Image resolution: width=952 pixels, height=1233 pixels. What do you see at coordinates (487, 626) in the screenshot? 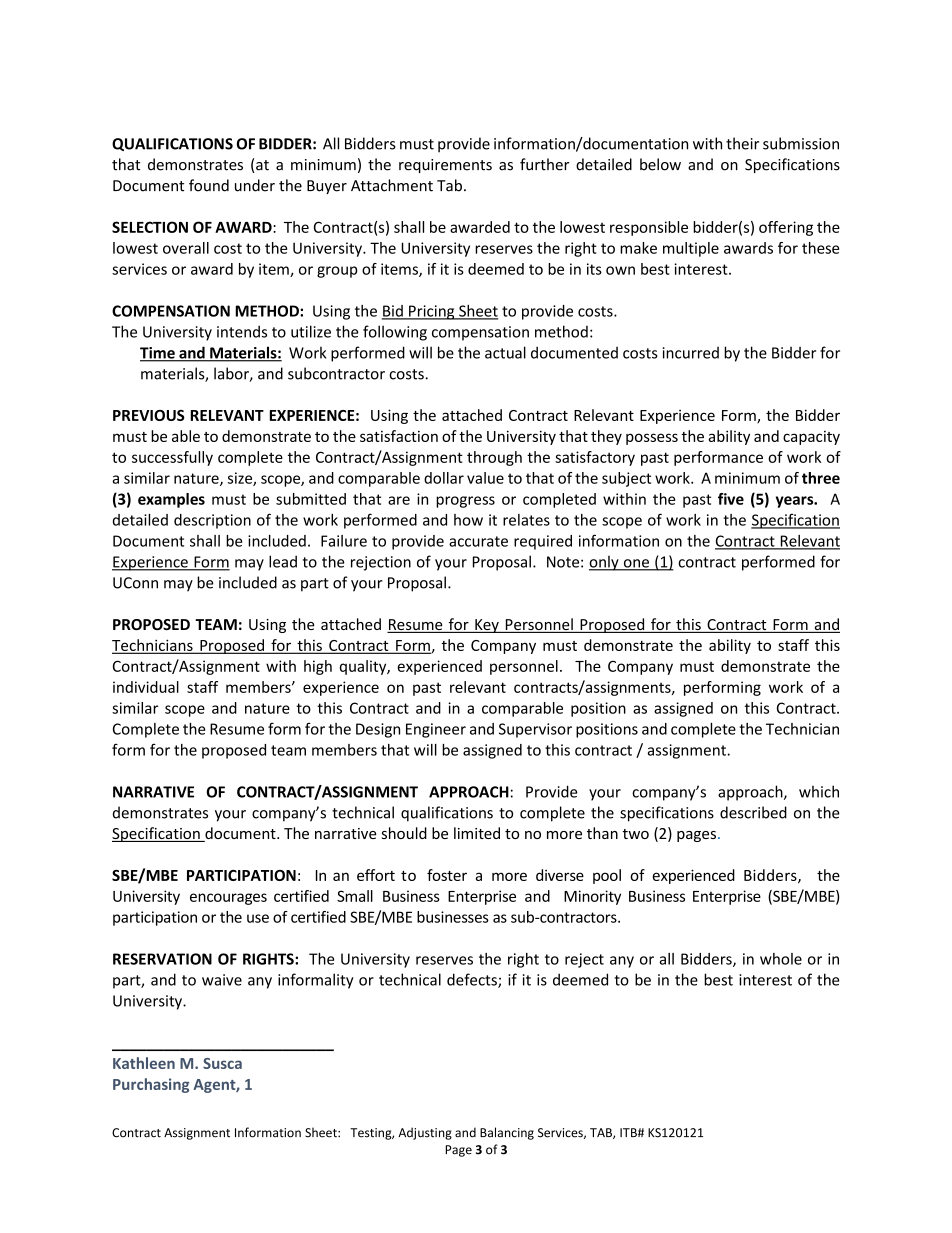
I see `Key` at bounding box center [487, 626].
